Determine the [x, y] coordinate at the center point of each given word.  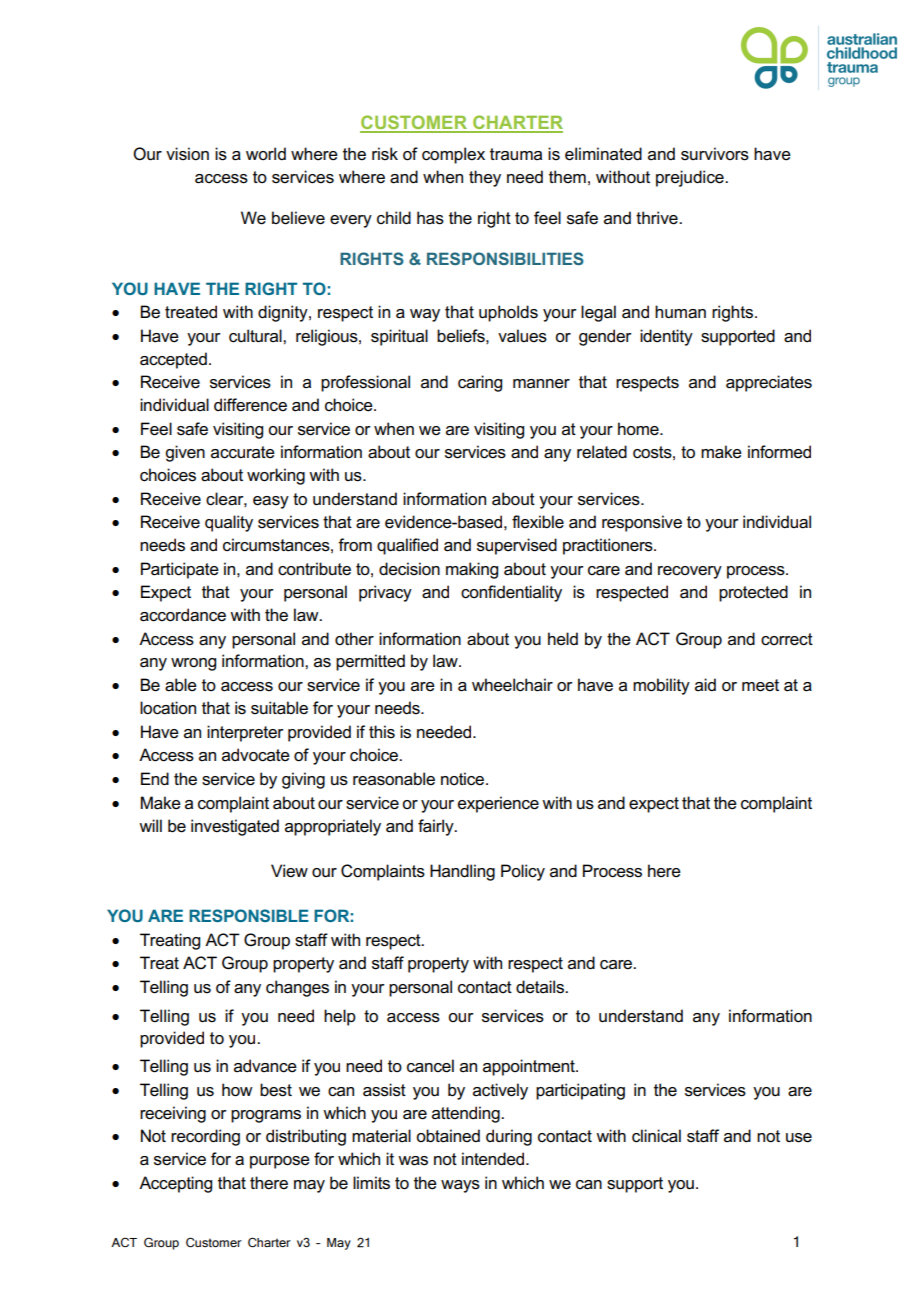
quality [229, 523]
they [485, 178]
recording [205, 1137]
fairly [437, 827]
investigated [235, 827]
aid [705, 684]
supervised [517, 546]
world [266, 153]
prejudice [691, 178]
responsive [642, 523]
